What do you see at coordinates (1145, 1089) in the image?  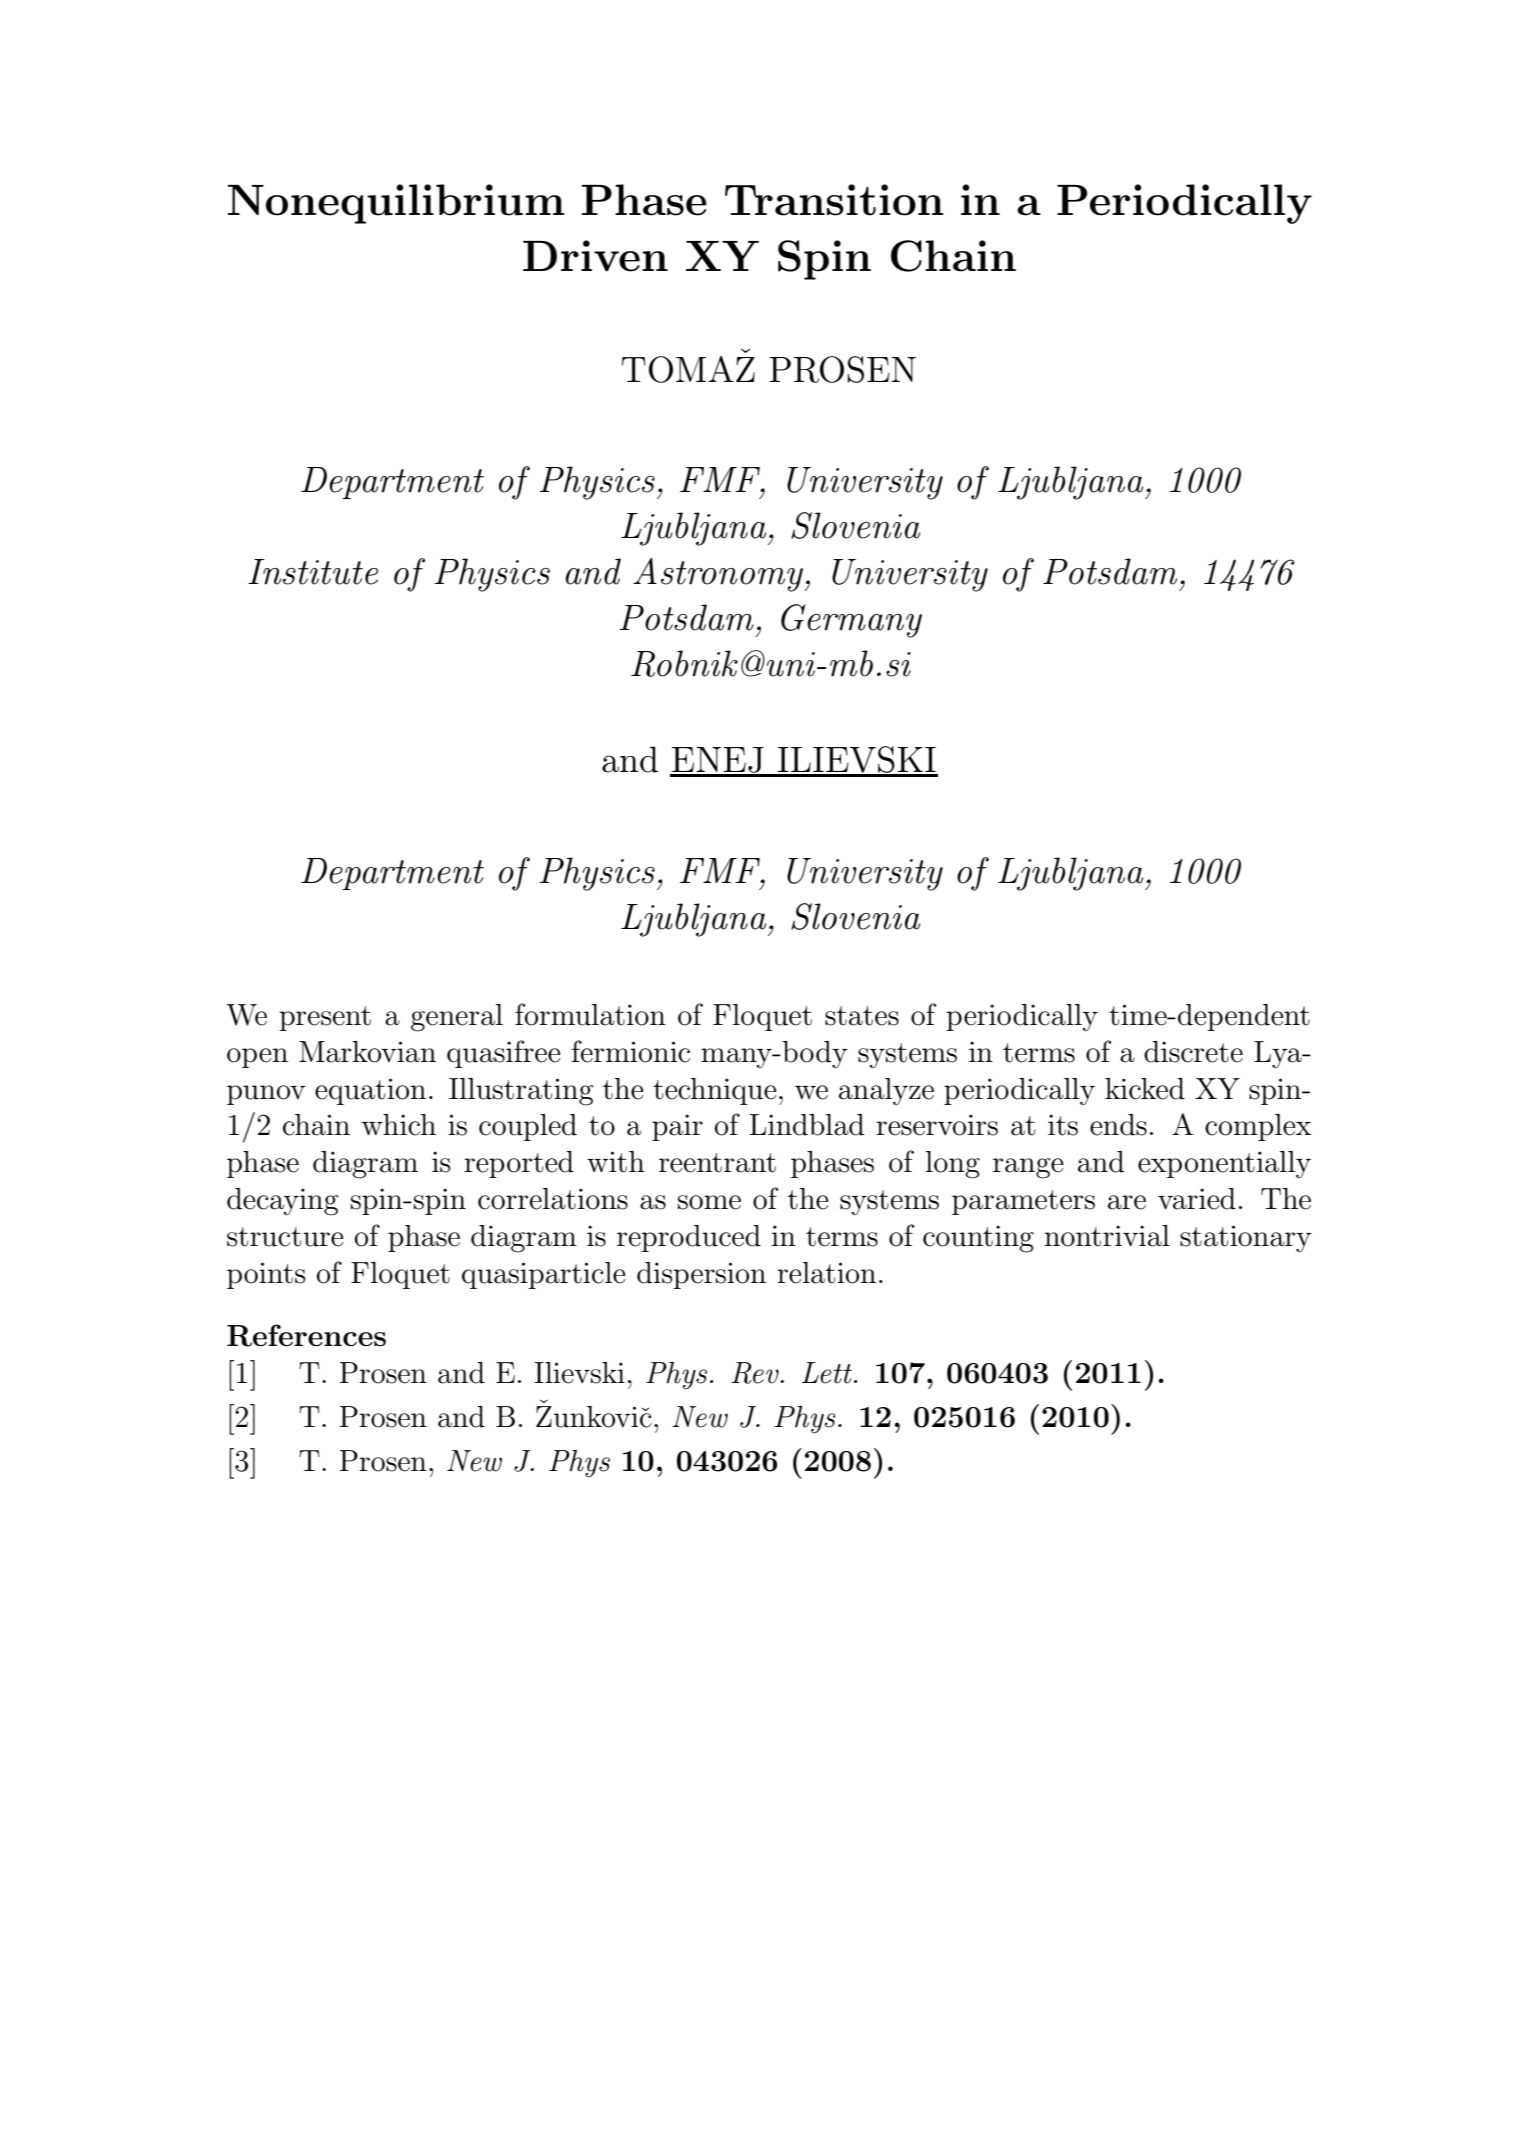 I see `kicked` at bounding box center [1145, 1089].
